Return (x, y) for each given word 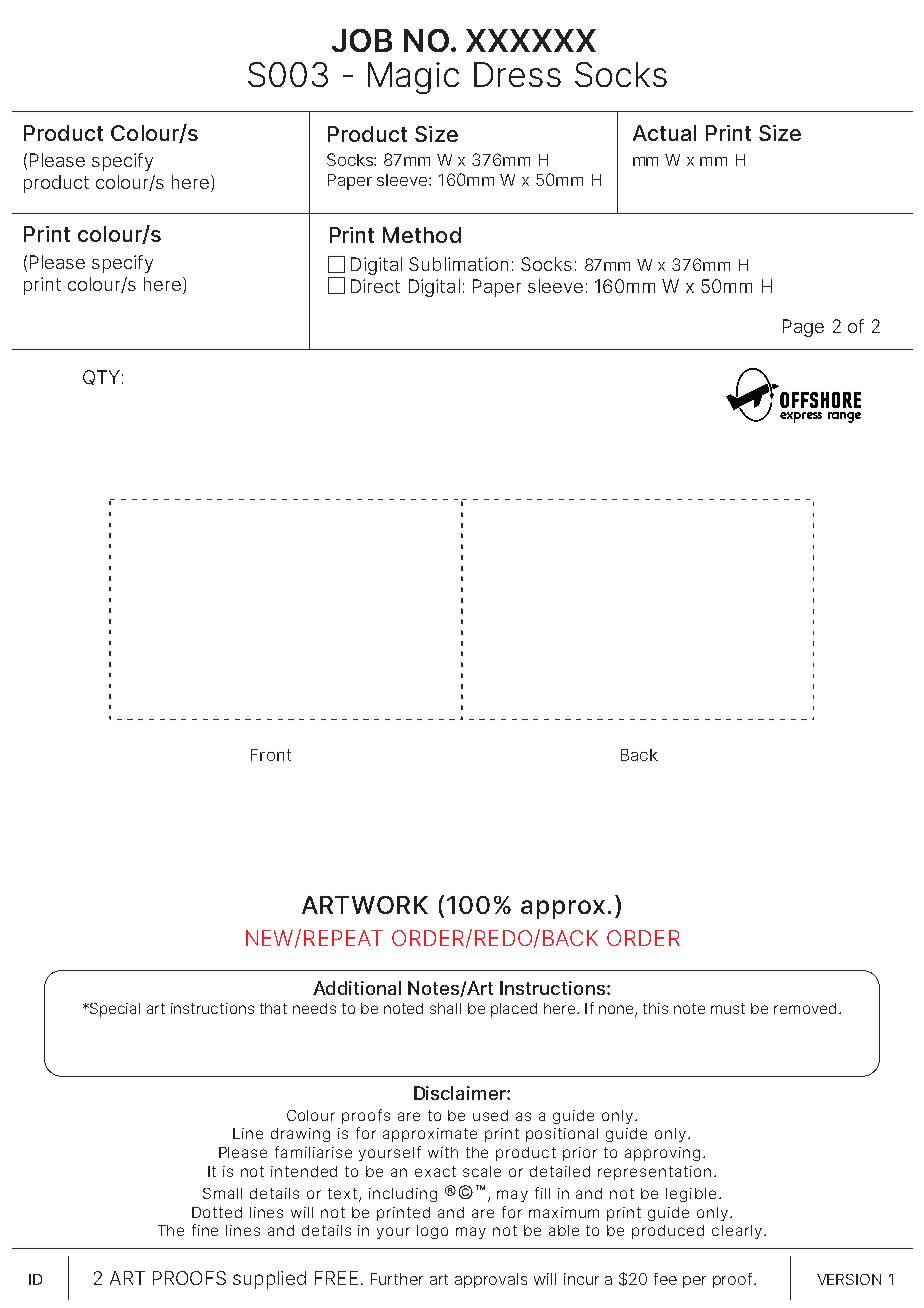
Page (803, 328)
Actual (664, 133)
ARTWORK (365, 905)
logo (432, 1232)
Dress (517, 74)
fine (205, 1230)
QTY (101, 377)
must (728, 1008)
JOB (362, 40)
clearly (737, 1232)
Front (271, 755)
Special (114, 1010)
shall (445, 1008)
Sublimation (458, 264)
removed (805, 1008)
